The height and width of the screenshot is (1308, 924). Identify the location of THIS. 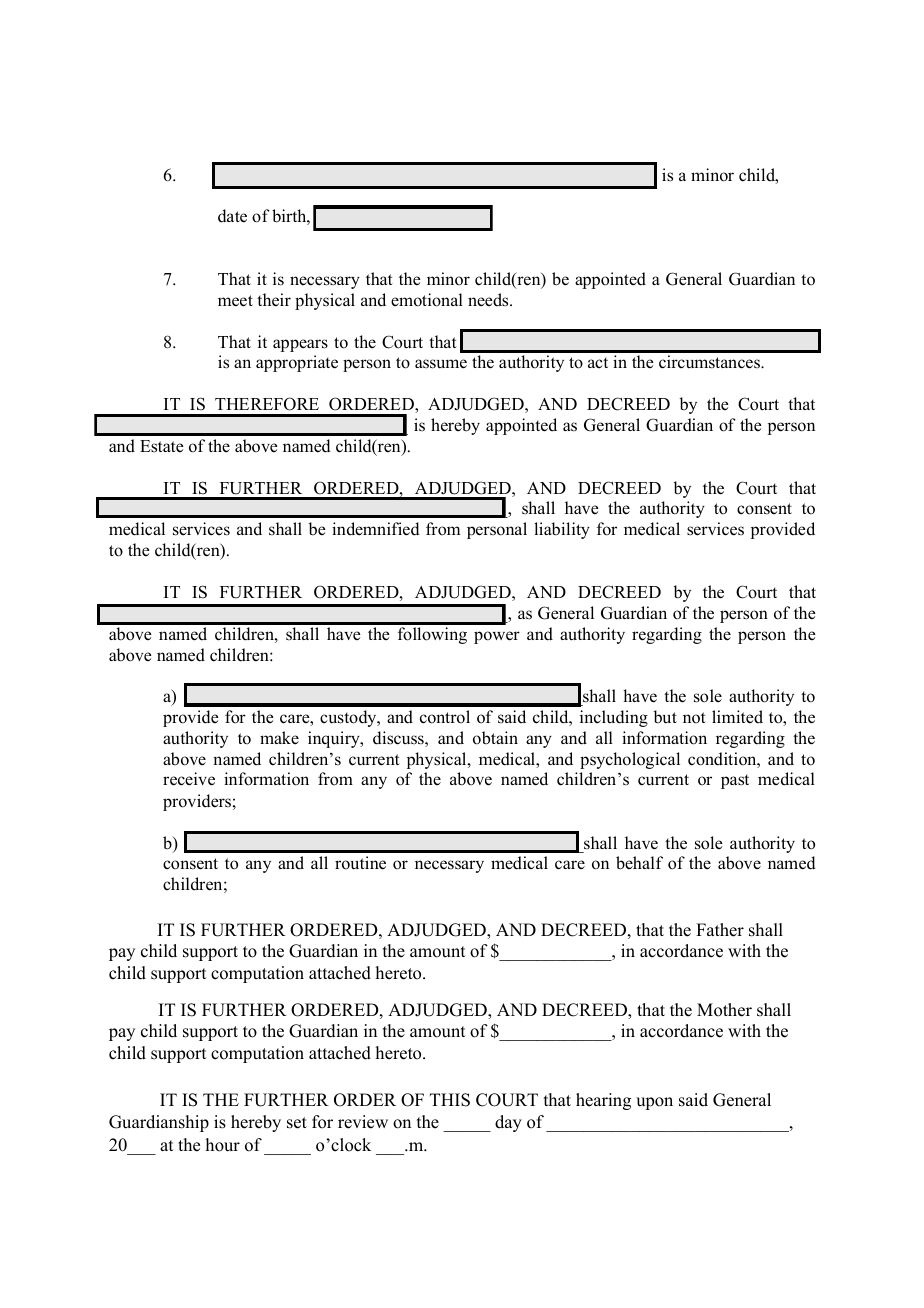
(450, 1100).
